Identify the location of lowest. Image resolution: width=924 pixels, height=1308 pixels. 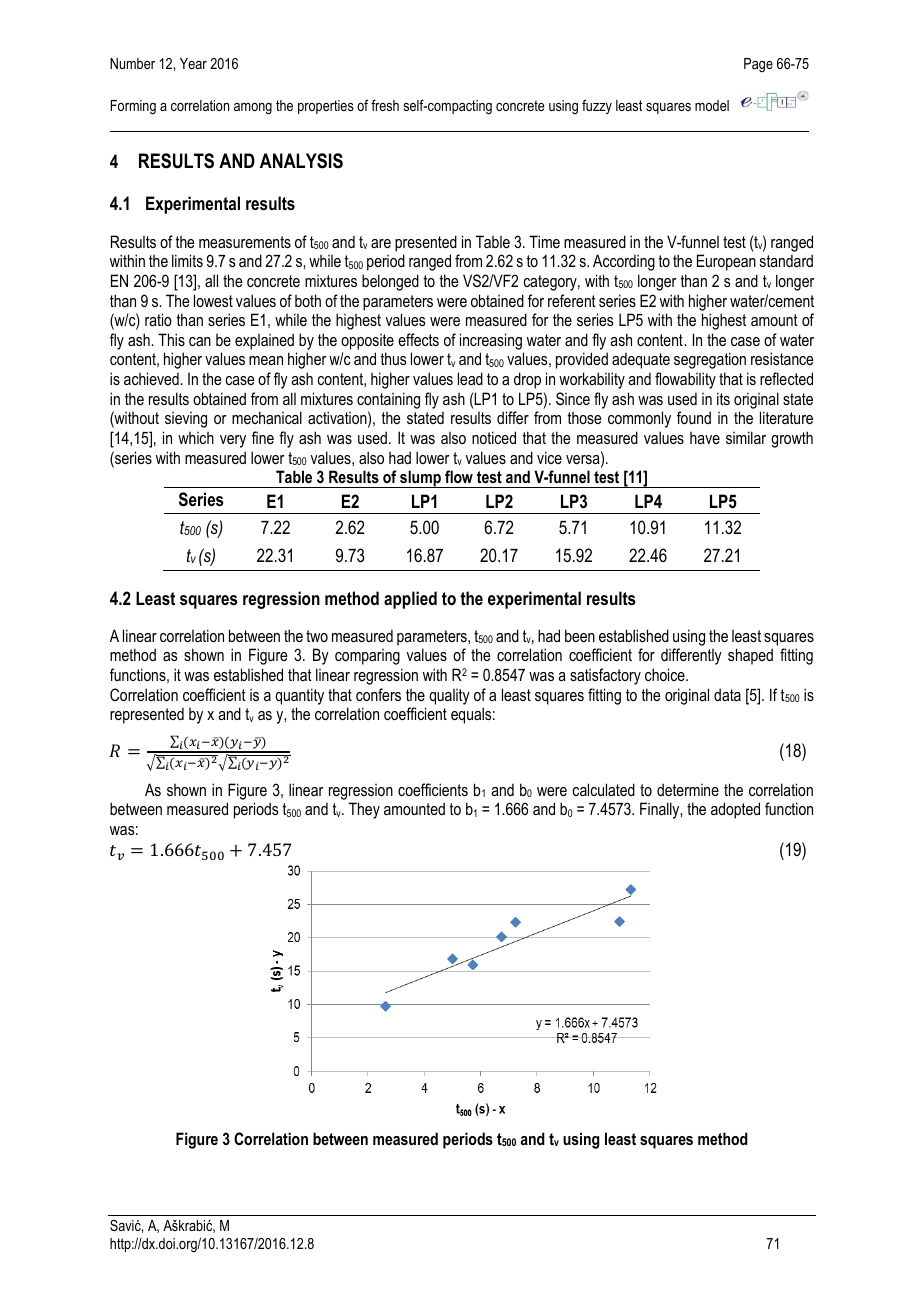
(213, 300).
